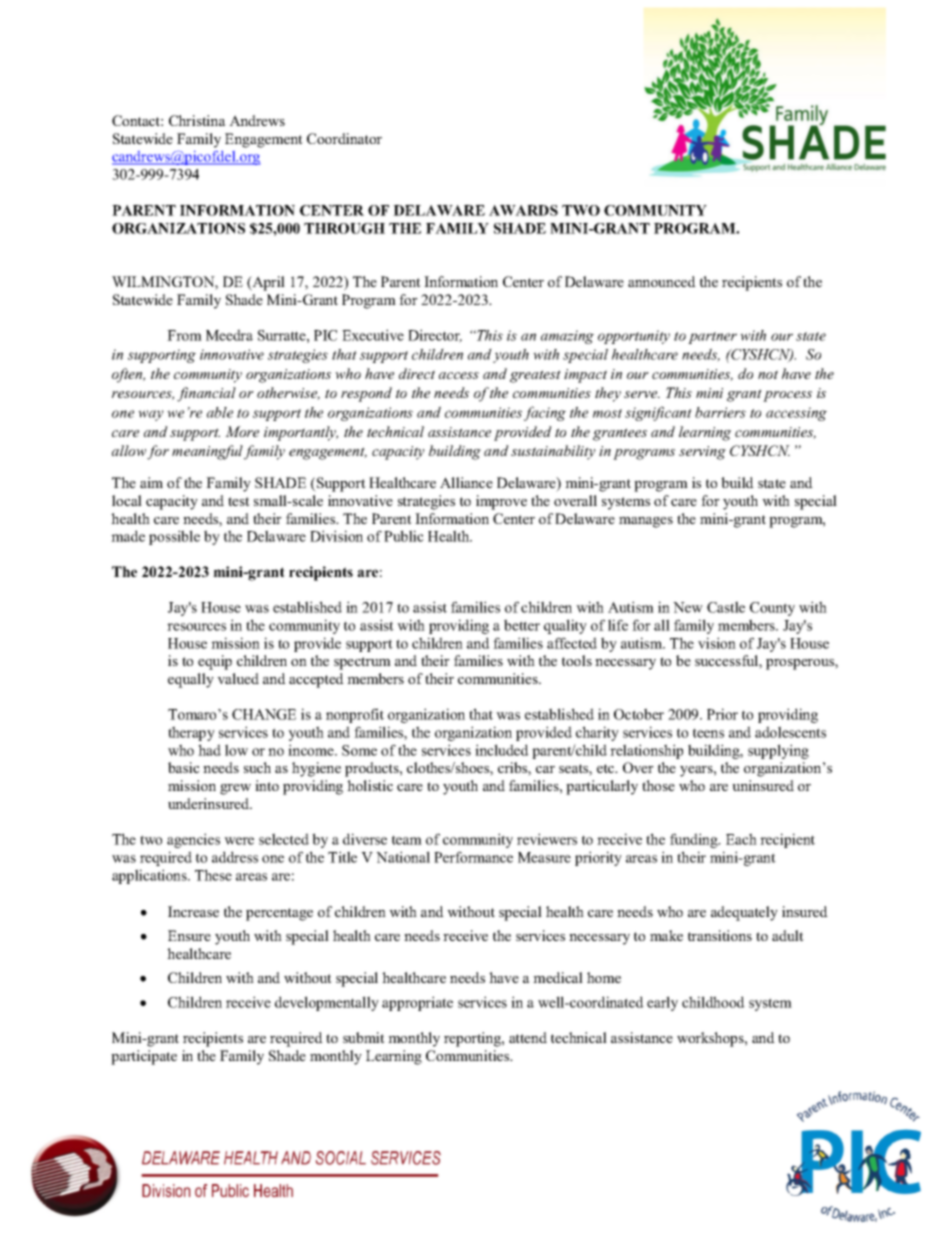 The image size is (952, 1233). Describe the element at coordinates (662, 281) in the document. I see `announced` at that location.
